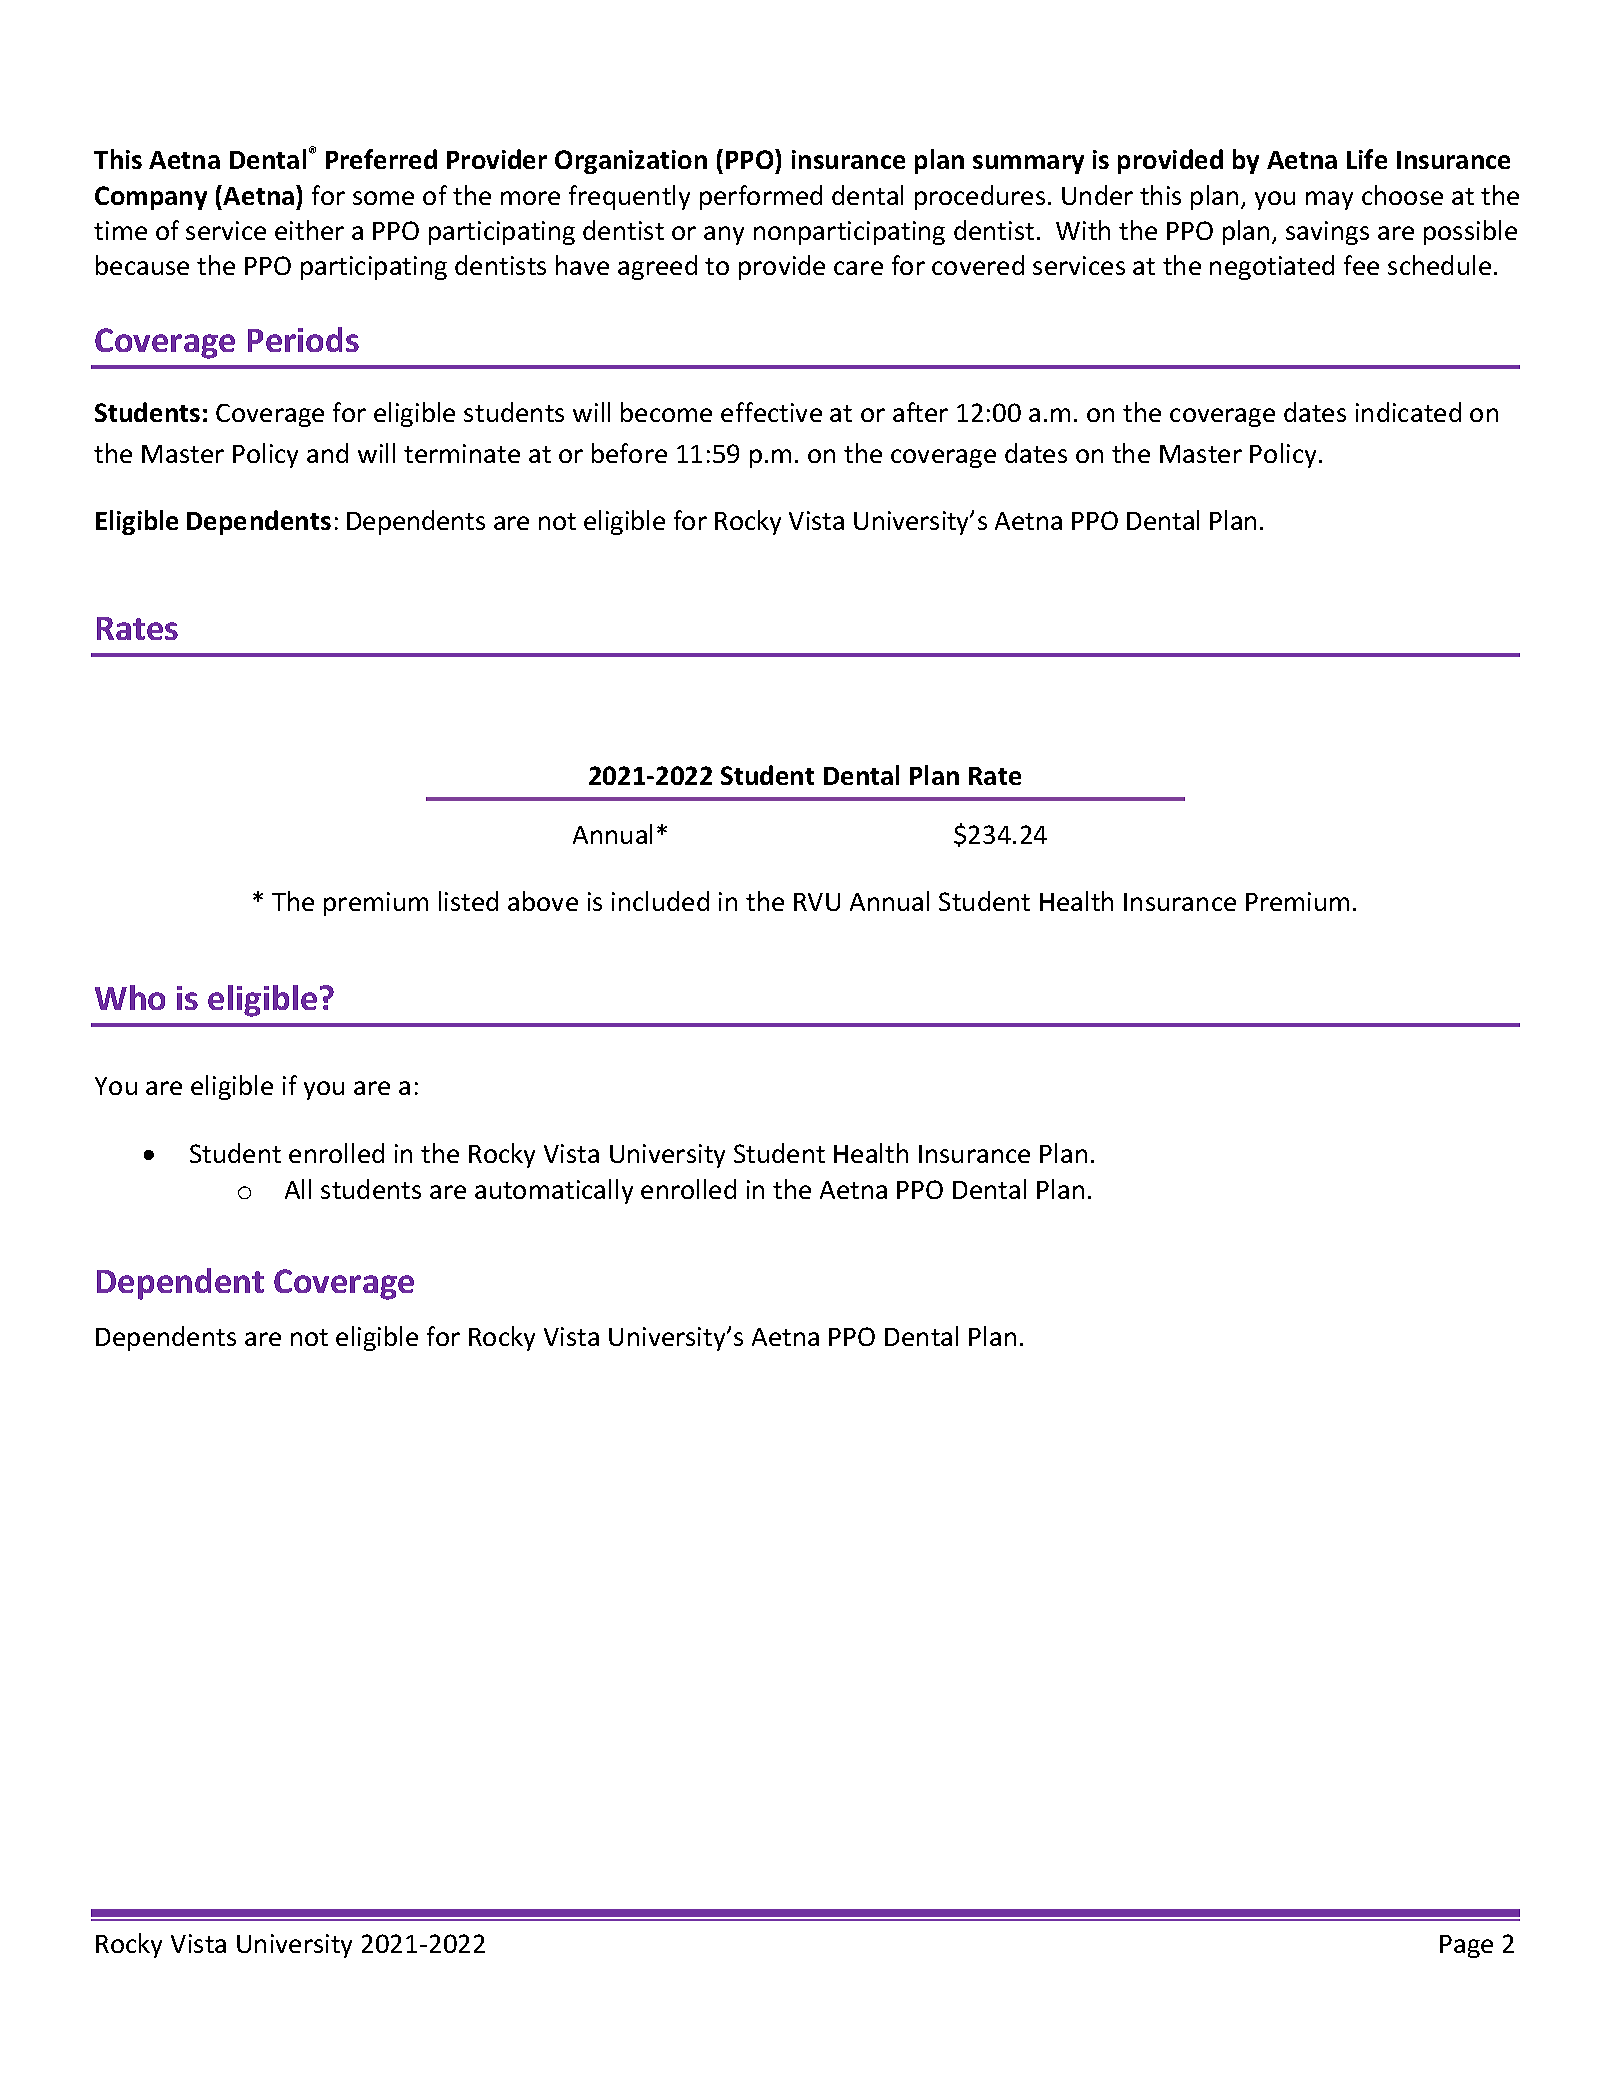 This image has height=2085, width=1611. What do you see at coordinates (1466, 1946) in the image?
I see `Page` at bounding box center [1466, 1946].
